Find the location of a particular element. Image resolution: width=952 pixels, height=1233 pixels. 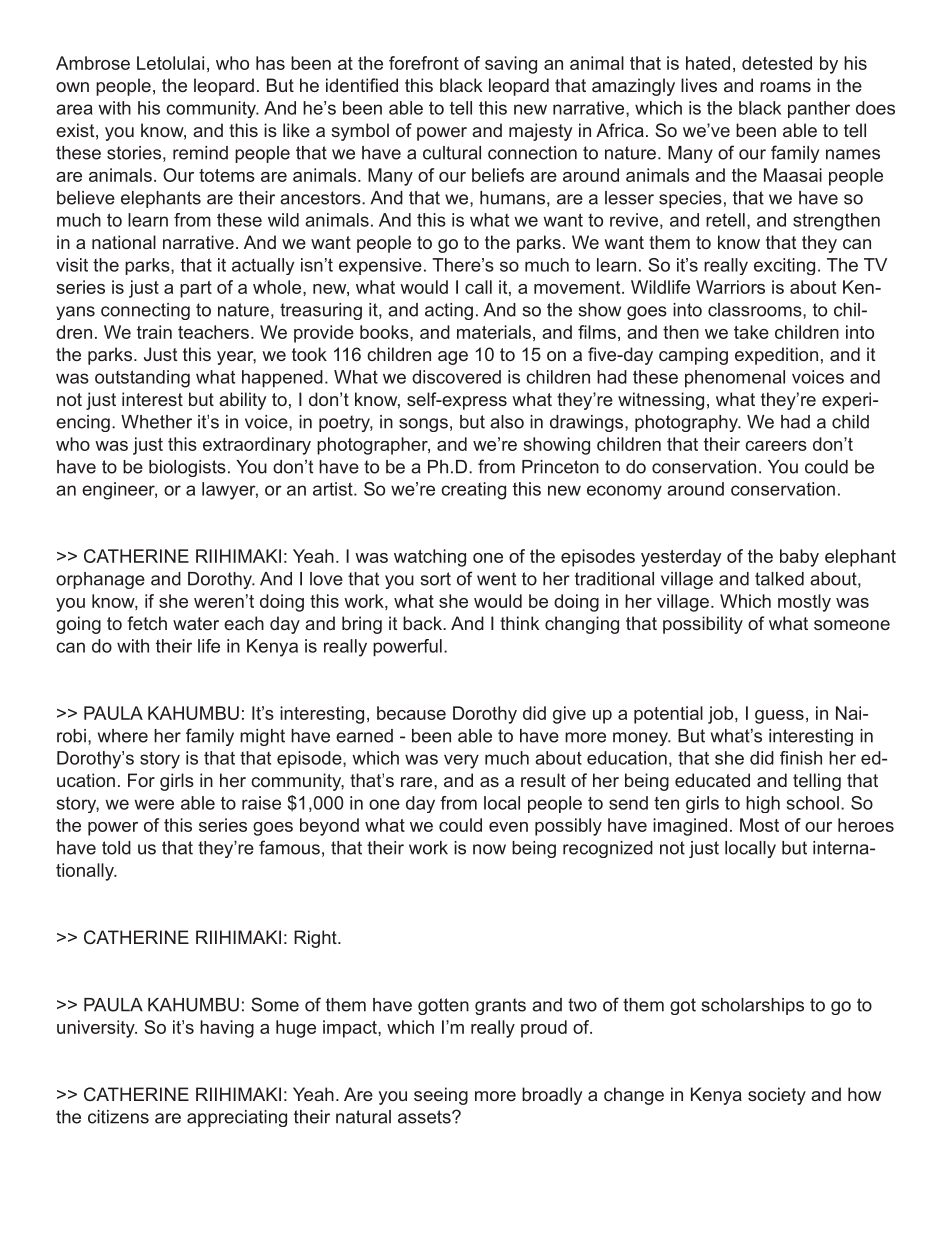

Ambrose is located at coordinates (93, 63).
